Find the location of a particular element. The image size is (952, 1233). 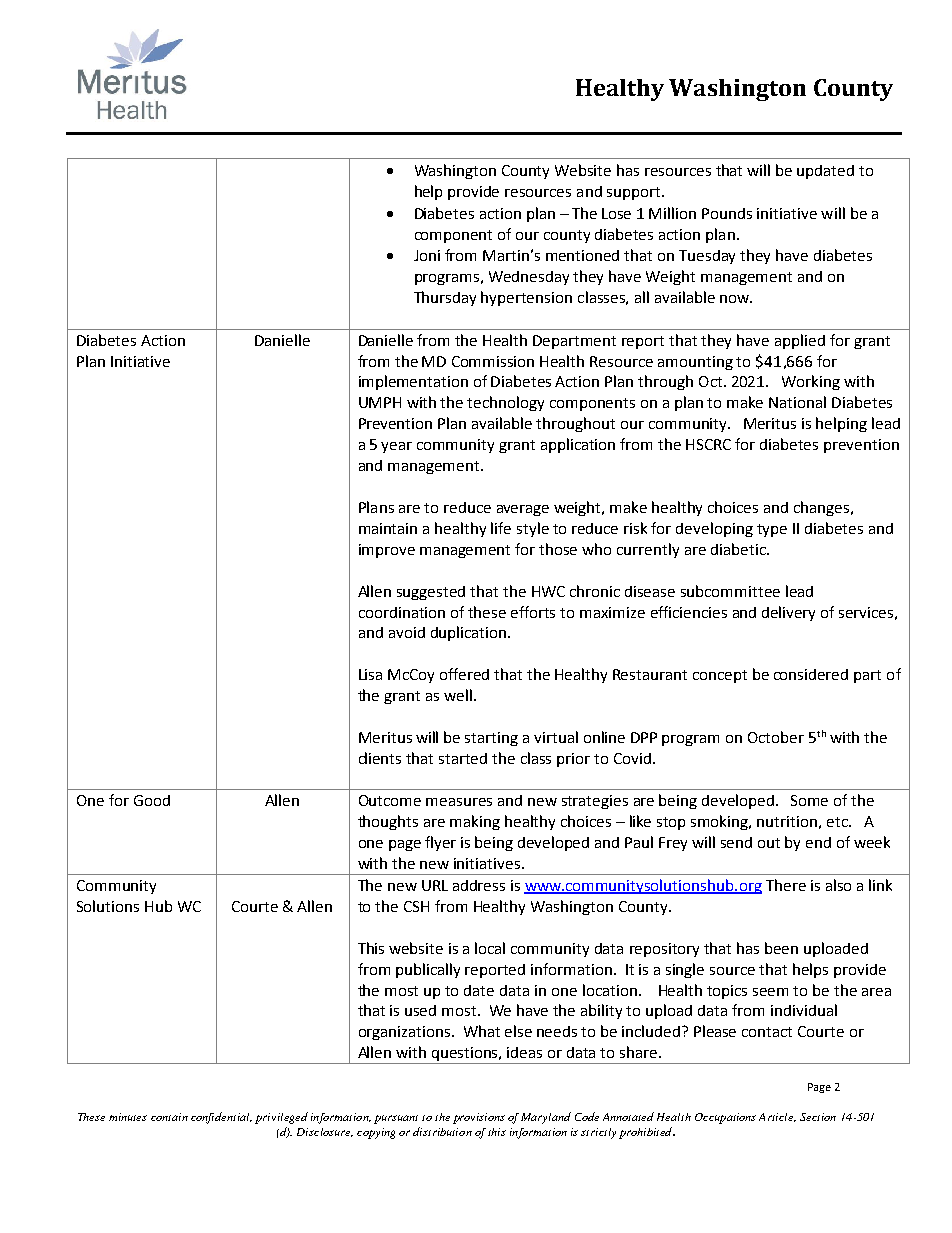

Some is located at coordinates (809, 800).
